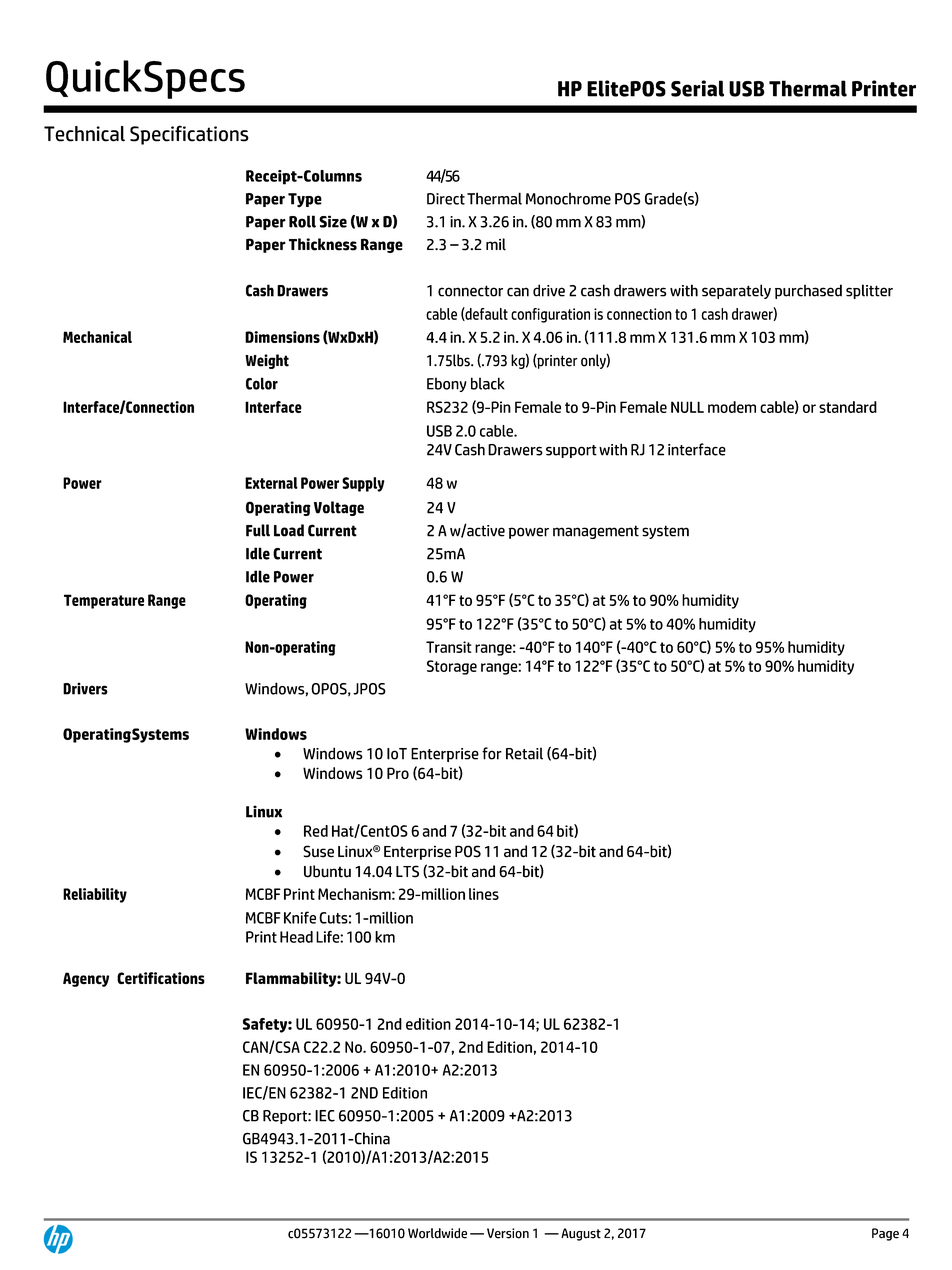 The height and width of the image is (1270, 952). Describe the element at coordinates (697, 88) in the image. I see `Serial` at that location.
